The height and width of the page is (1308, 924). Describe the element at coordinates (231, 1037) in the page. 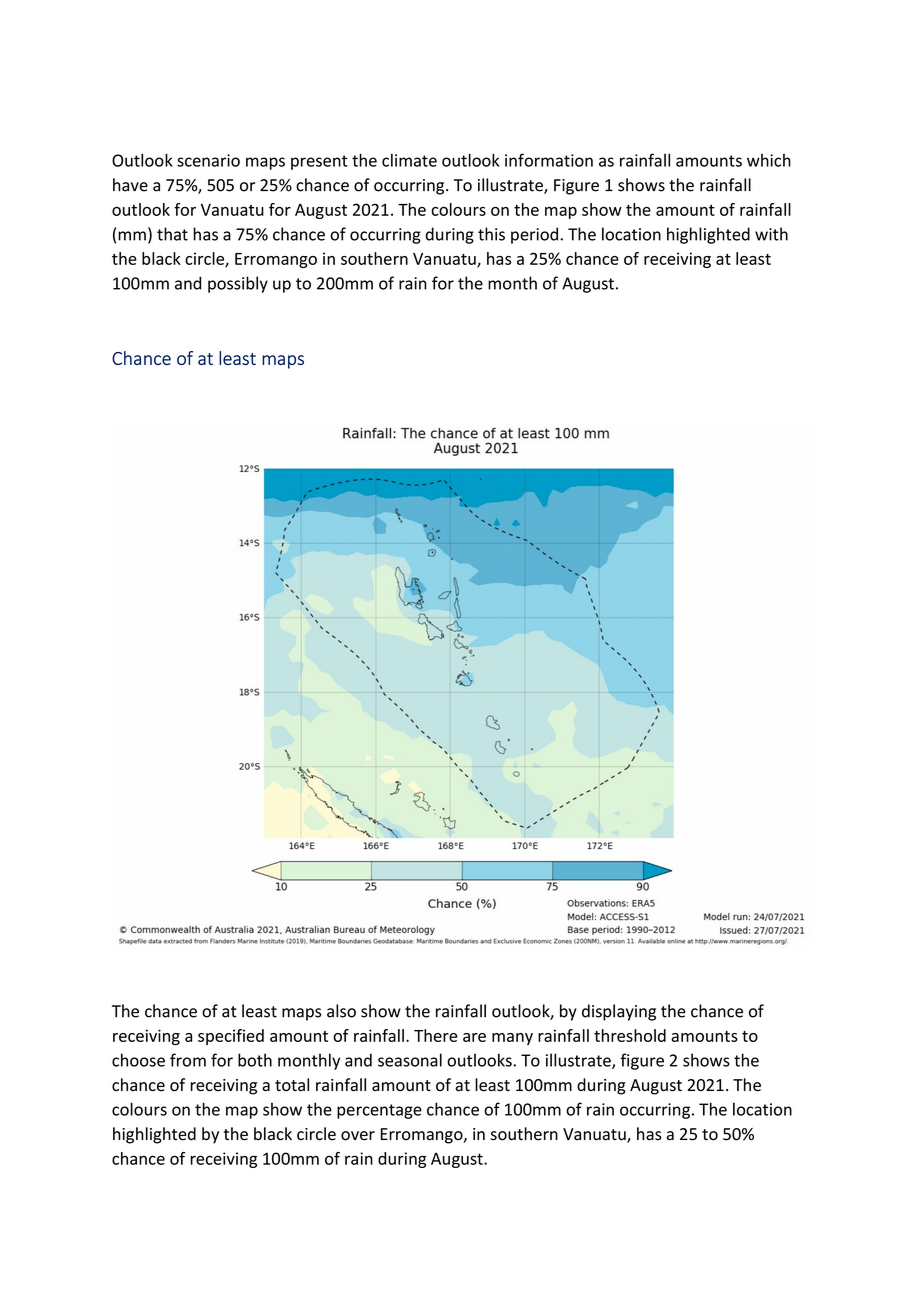

I see `specified` at that location.
